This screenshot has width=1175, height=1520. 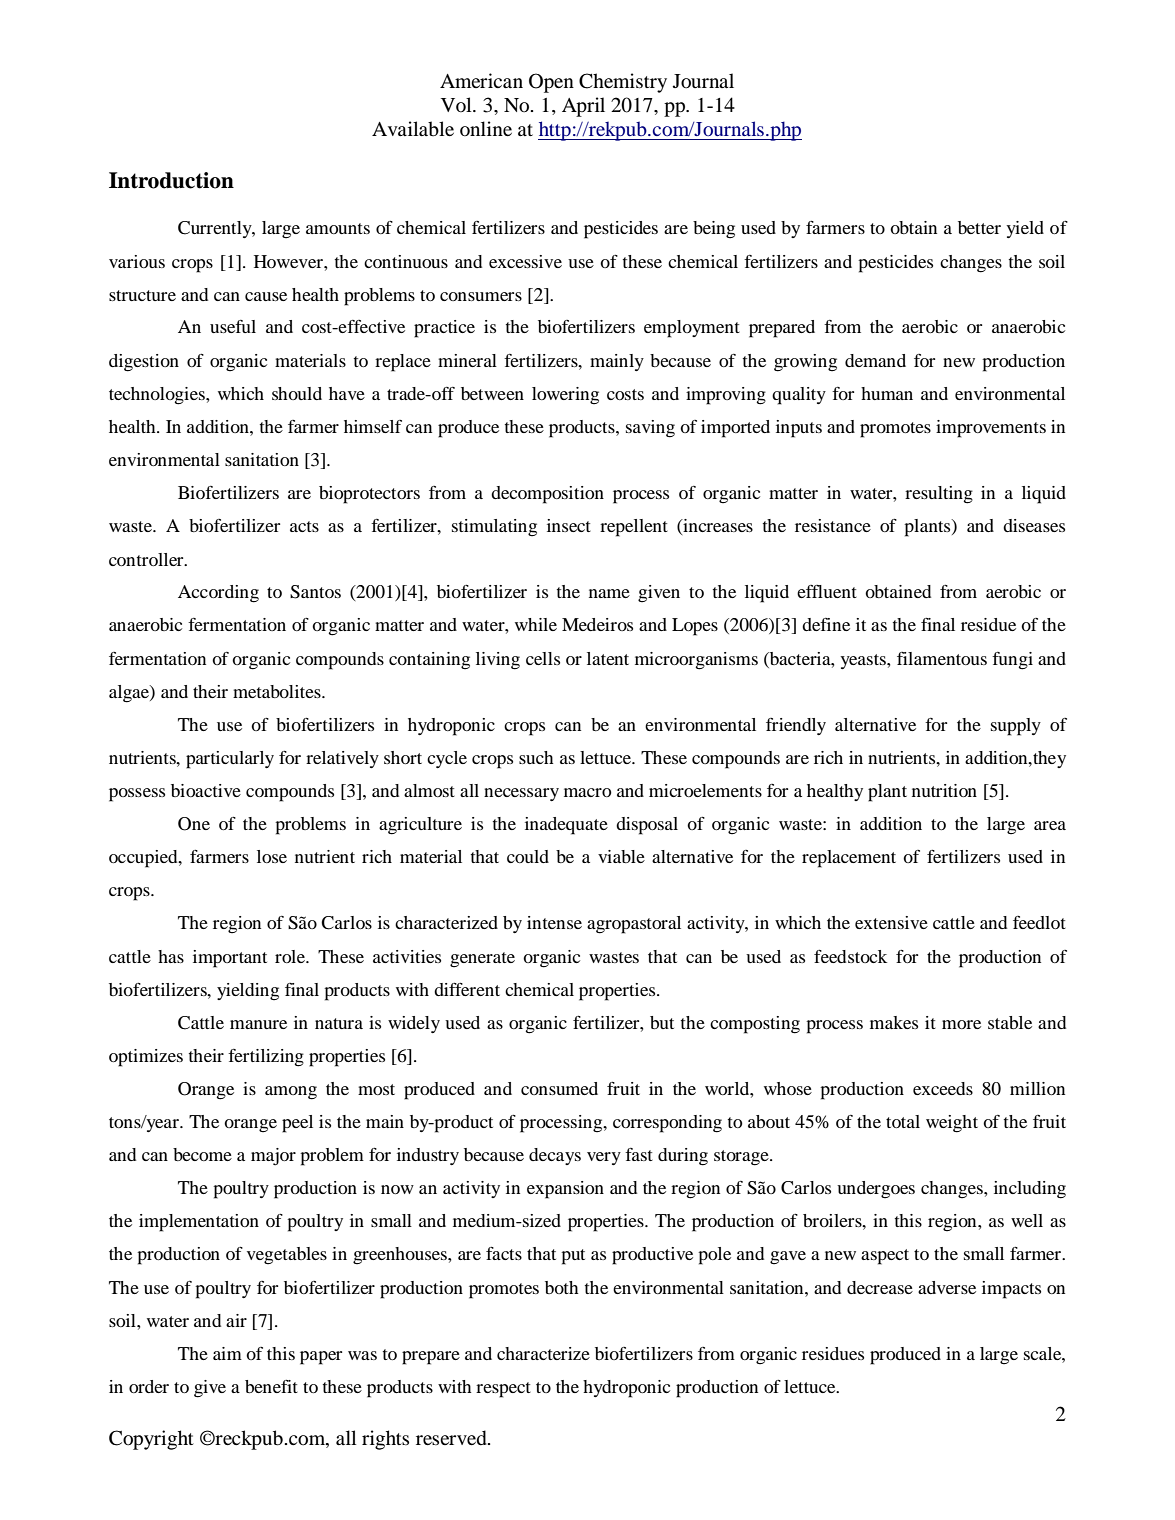 I want to click on adverse, so click(x=947, y=1287).
